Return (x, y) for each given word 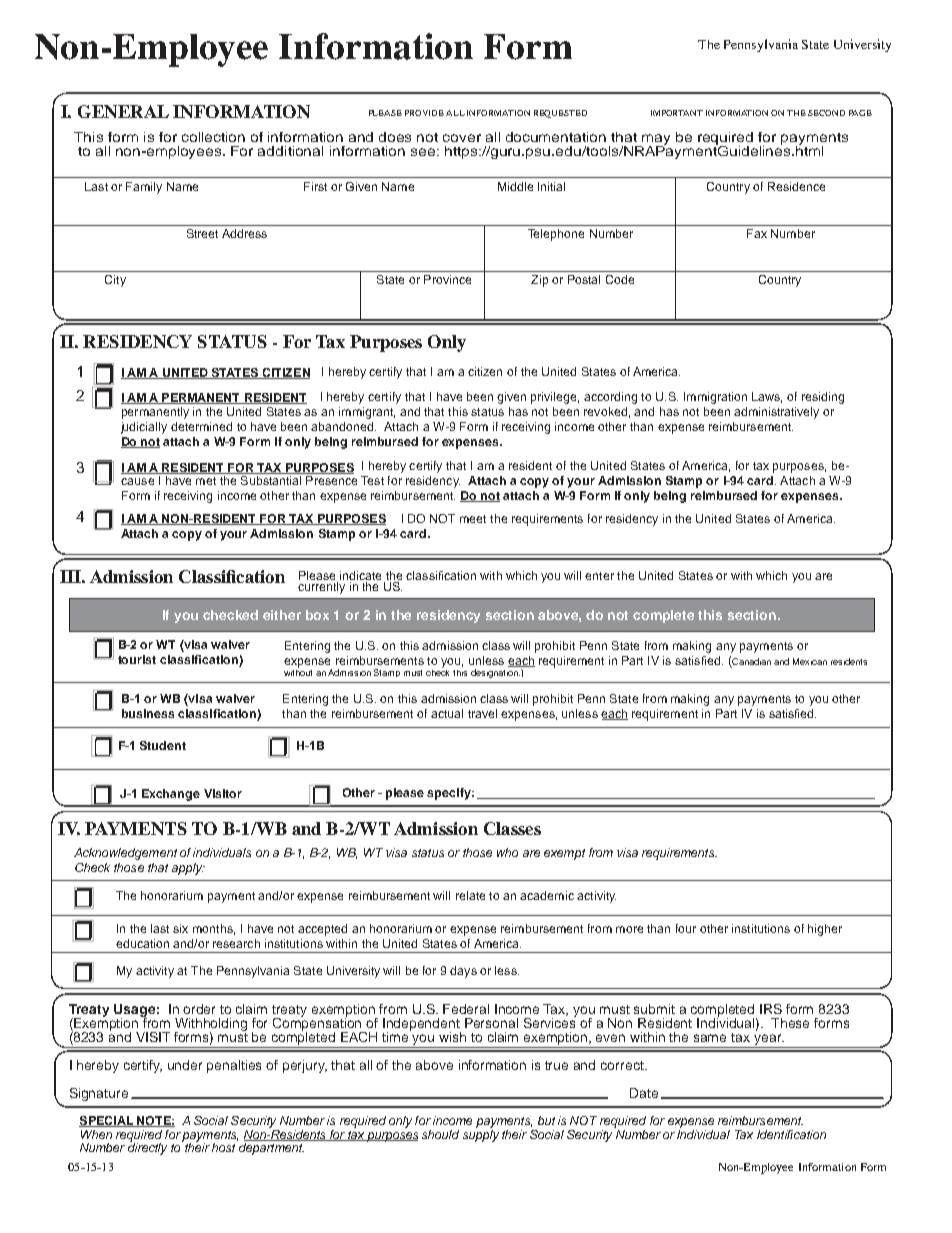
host (223, 1147)
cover (462, 138)
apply (188, 869)
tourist (137, 659)
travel (482, 713)
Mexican (810, 661)
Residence (796, 186)
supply (481, 1134)
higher (825, 930)
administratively (776, 413)
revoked (605, 411)
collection (213, 137)
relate (470, 895)
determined (201, 426)
